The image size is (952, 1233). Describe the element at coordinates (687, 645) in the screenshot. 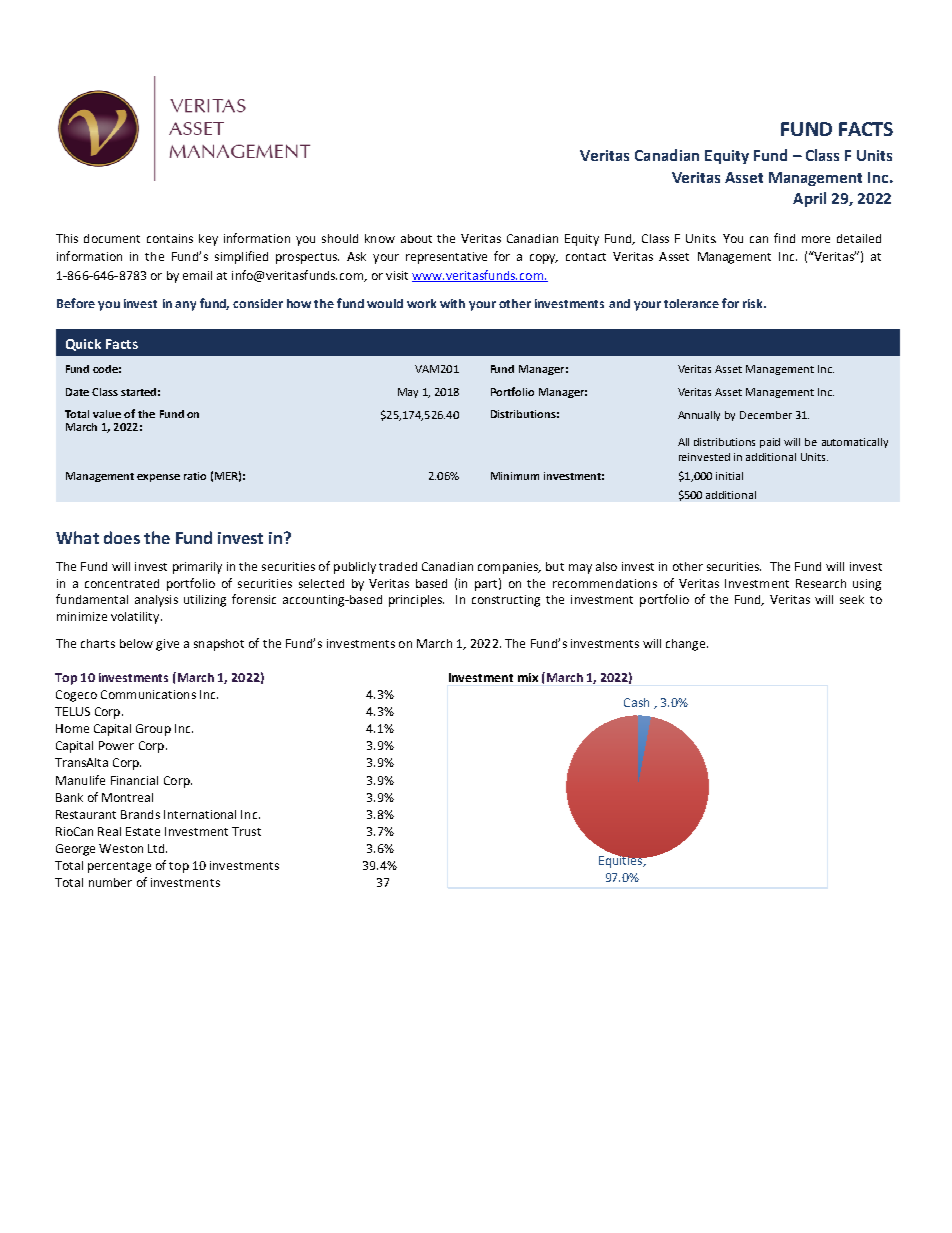

I see `change` at that location.
